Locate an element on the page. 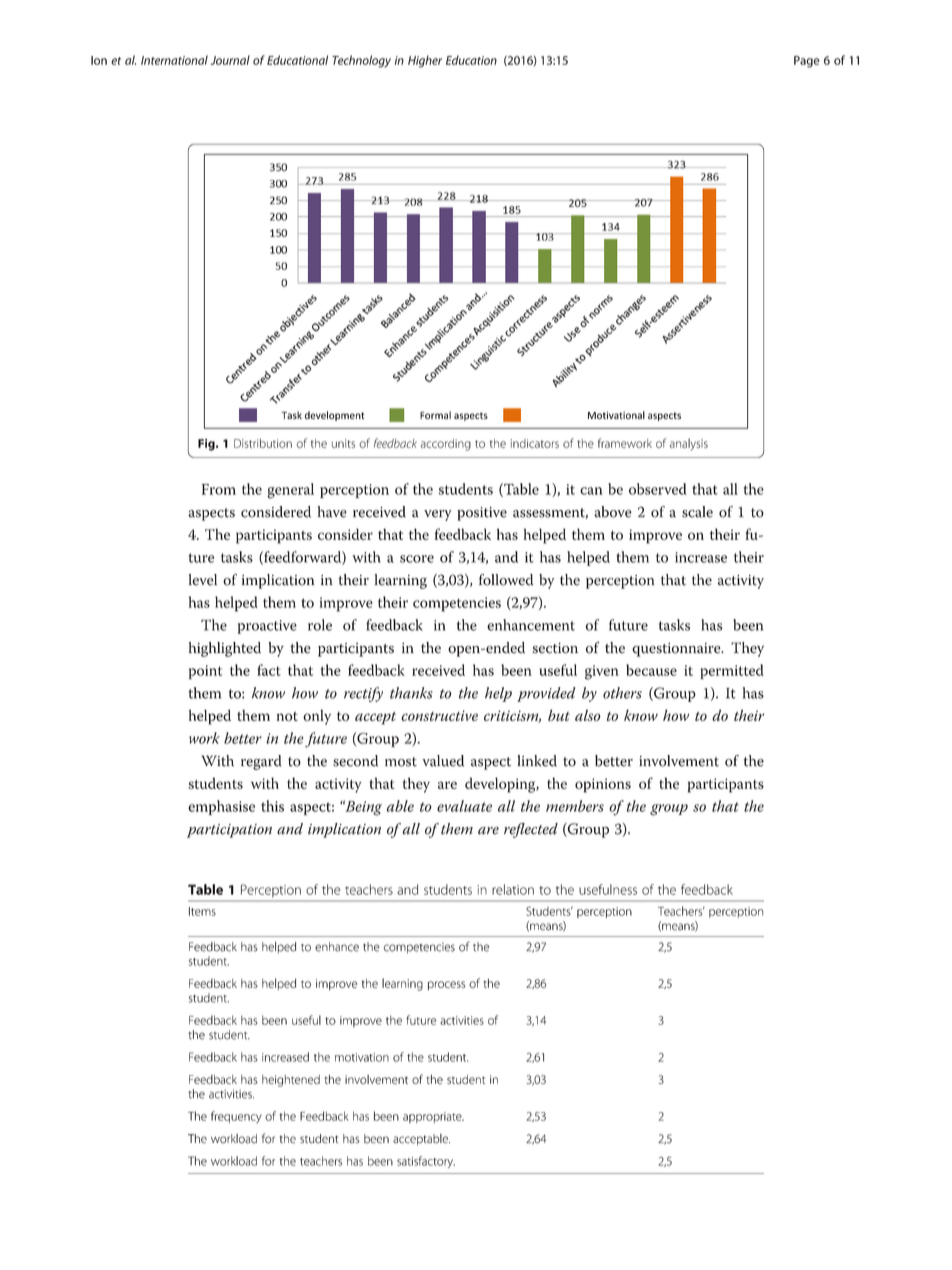  analysis is located at coordinates (689, 444).
